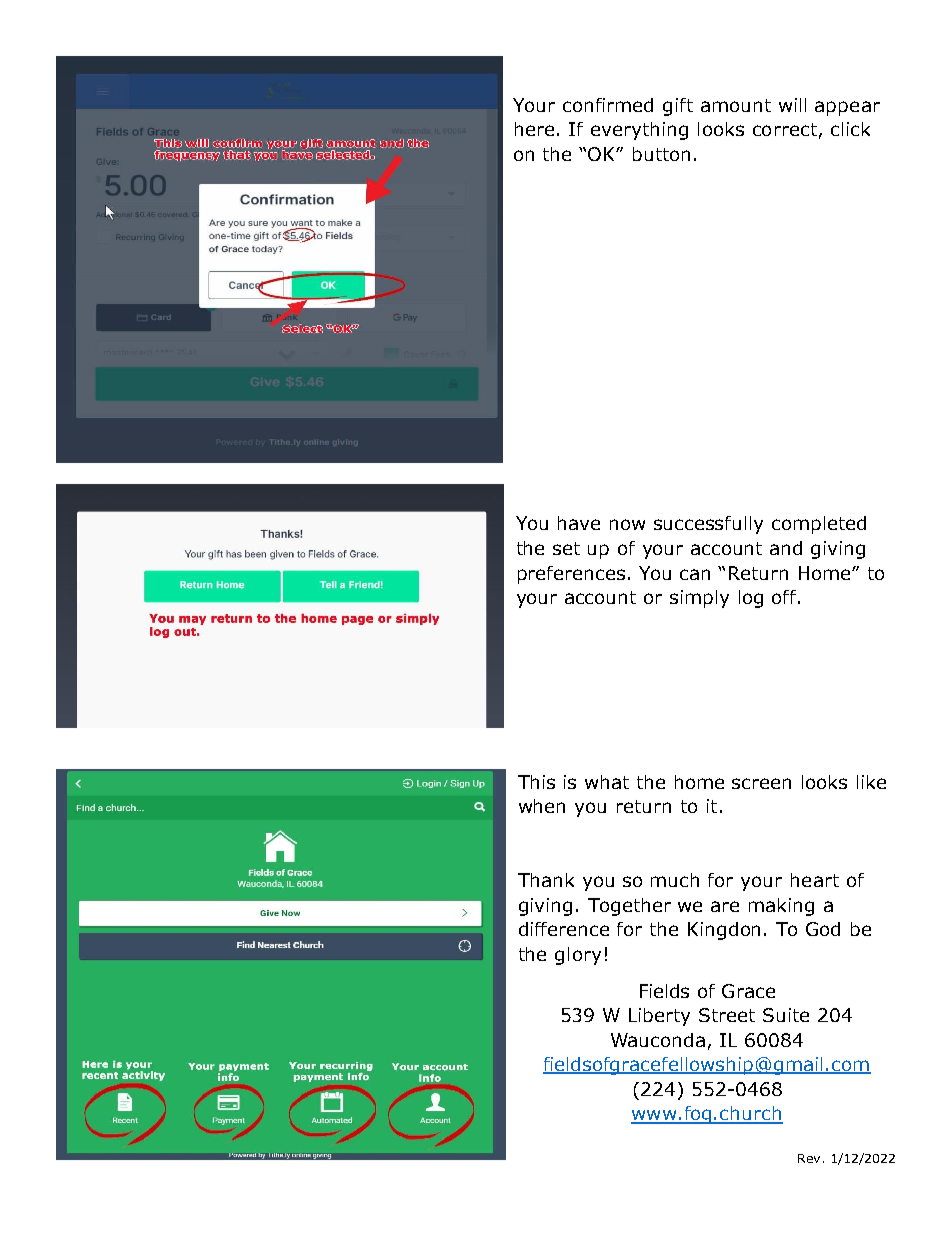  I want to click on completed, so click(819, 525).
